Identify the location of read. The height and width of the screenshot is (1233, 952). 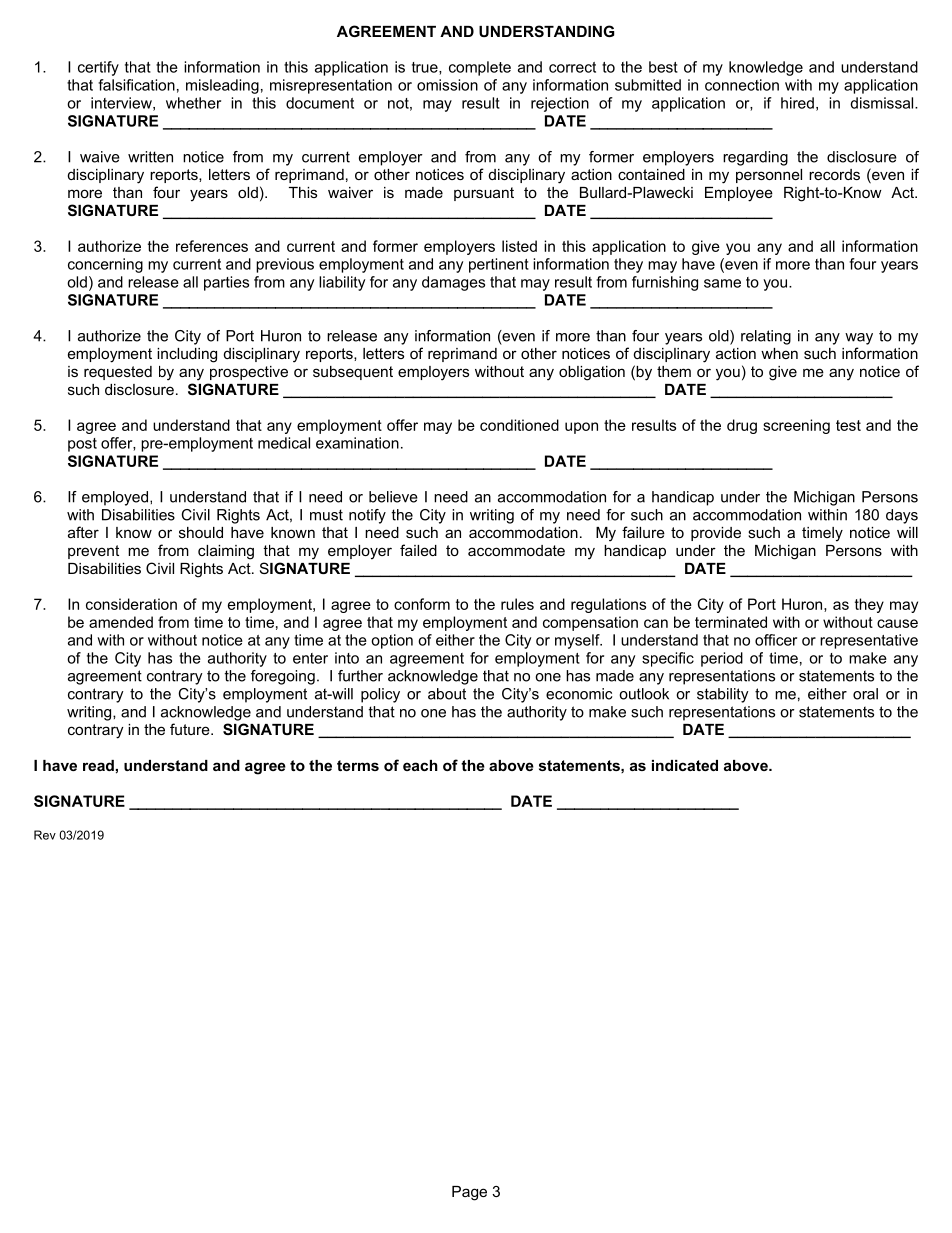
(98, 765).
